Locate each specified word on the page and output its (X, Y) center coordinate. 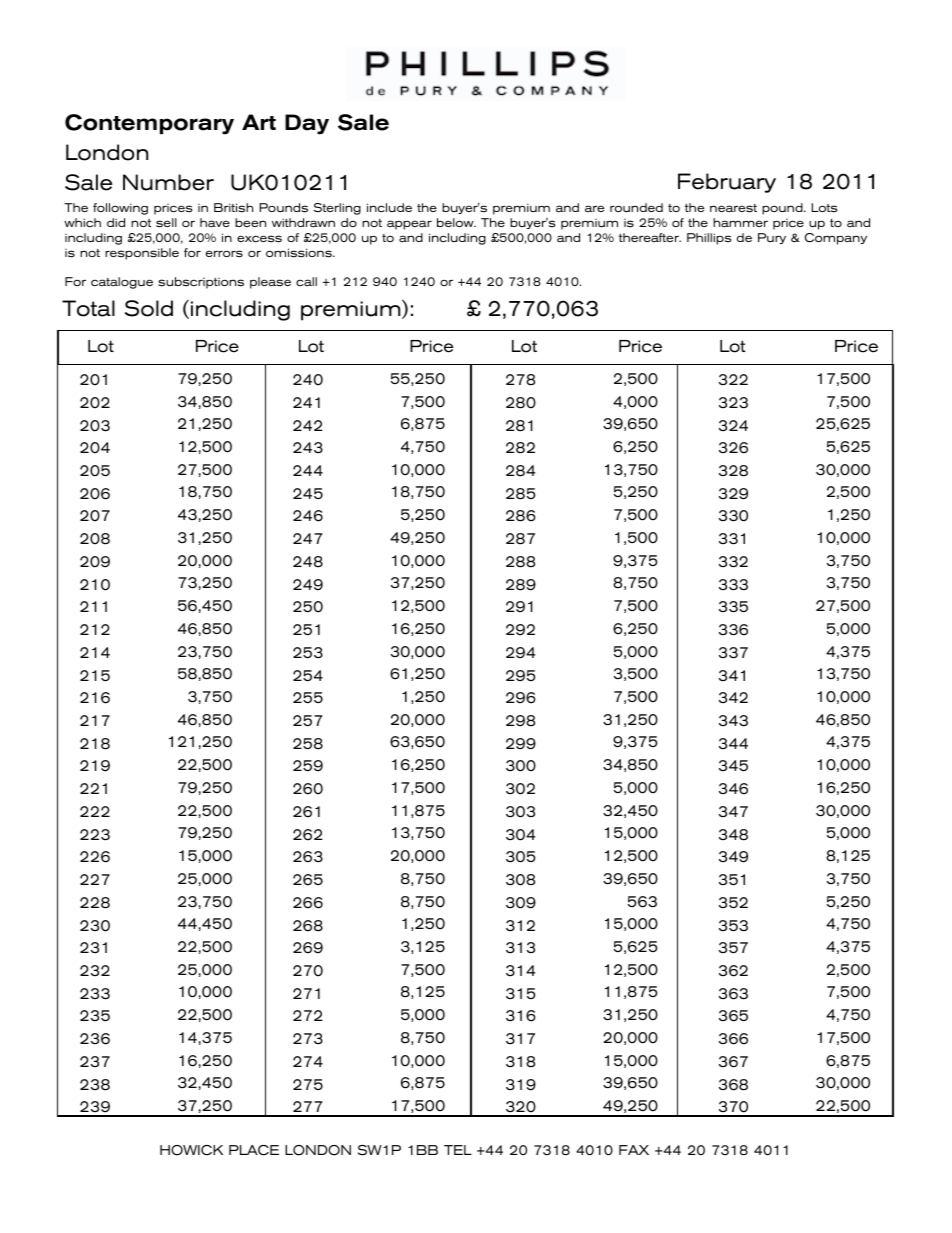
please (270, 283)
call (306, 281)
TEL (458, 1150)
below (456, 222)
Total (88, 308)
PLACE (254, 1150)
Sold (149, 308)
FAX (634, 1150)
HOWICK (191, 1150)
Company (836, 239)
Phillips (709, 239)
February (727, 183)
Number (168, 182)
